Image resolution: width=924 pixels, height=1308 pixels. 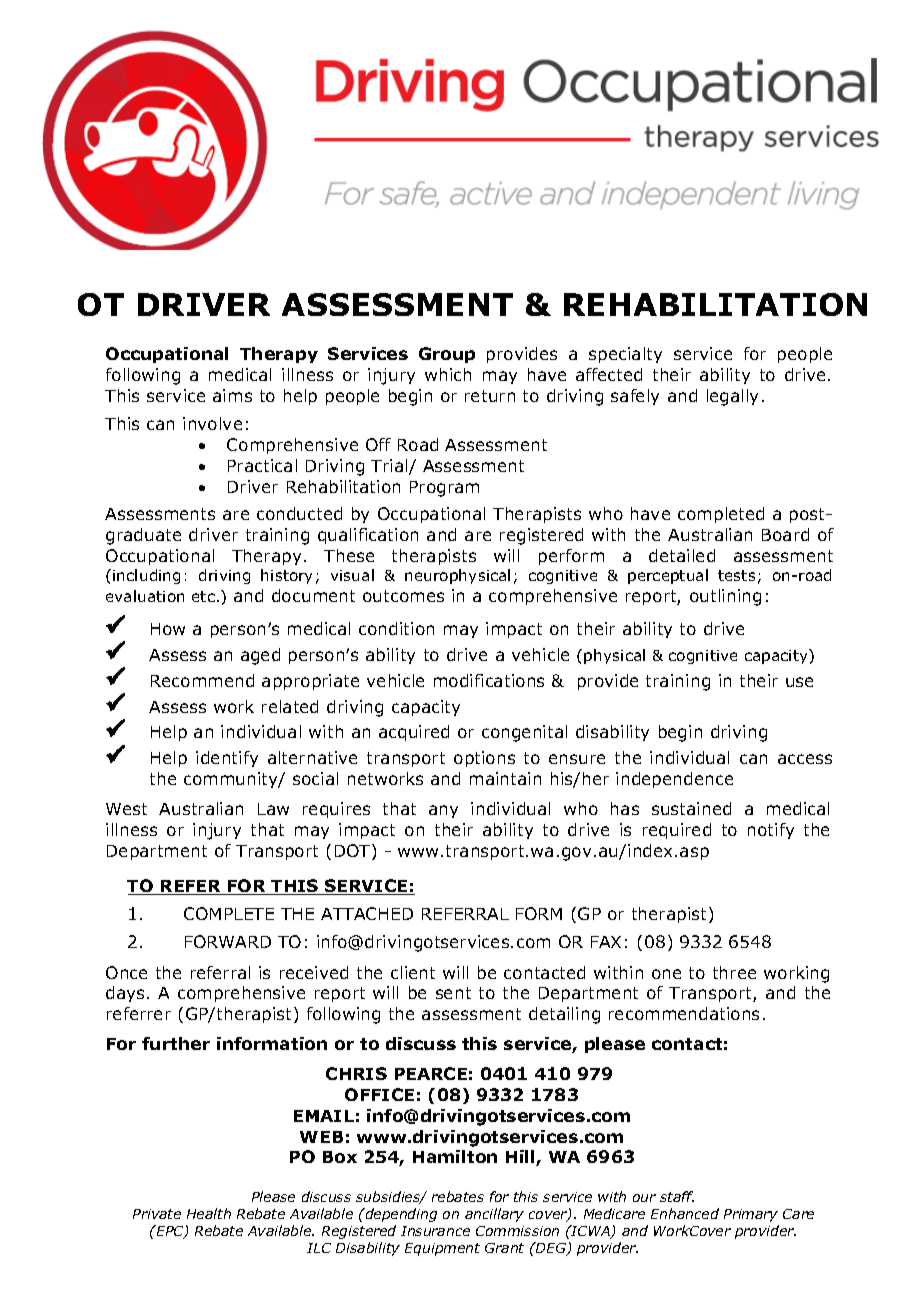 What do you see at coordinates (232, 395) in the document?
I see `aims` at bounding box center [232, 395].
